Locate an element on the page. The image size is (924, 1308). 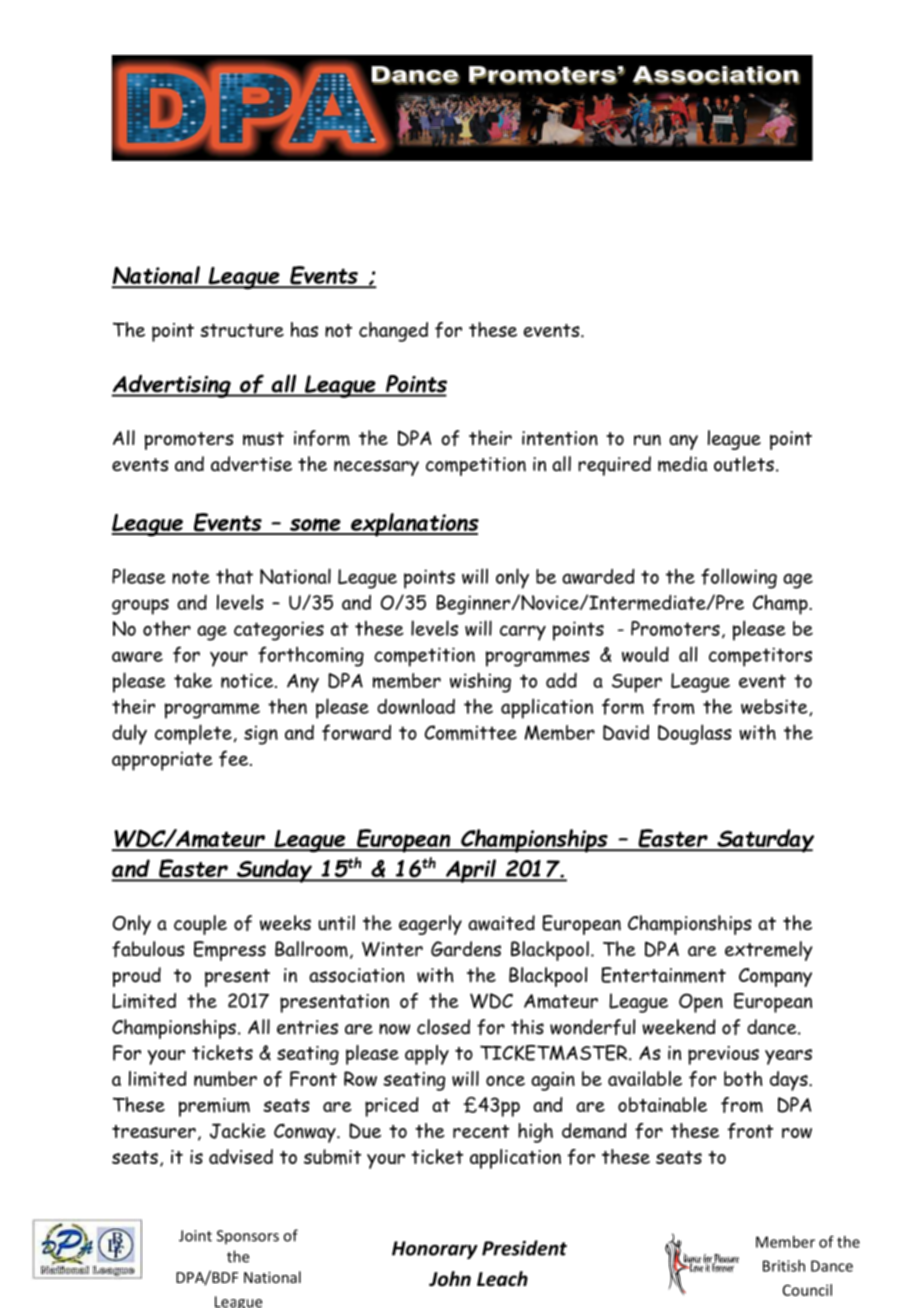
Joint is located at coordinates (195, 1236).
